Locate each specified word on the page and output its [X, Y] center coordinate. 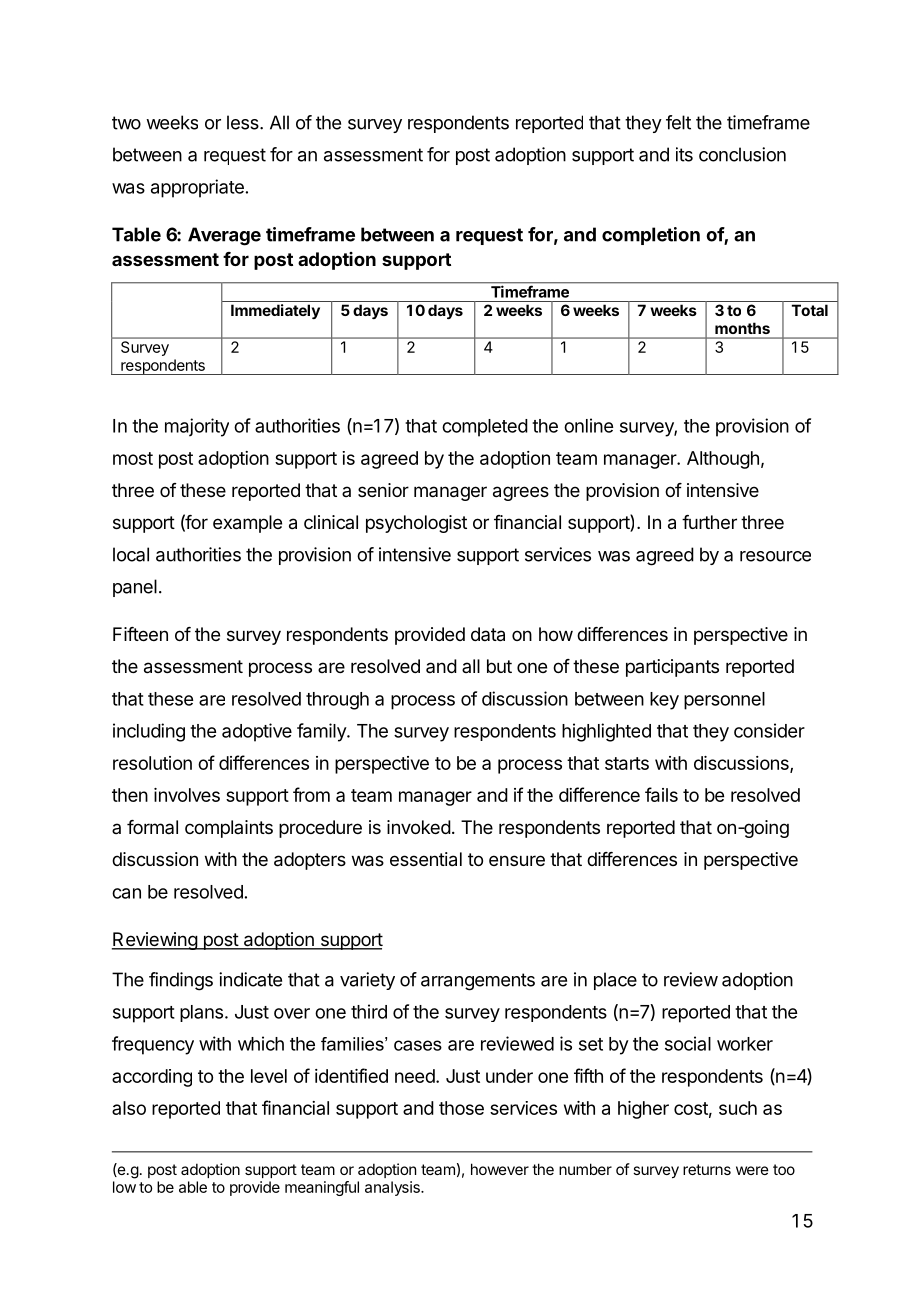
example [247, 524]
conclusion [742, 154]
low [124, 1187]
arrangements [478, 982]
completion [651, 236]
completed [485, 428]
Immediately [275, 311]
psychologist [416, 524]
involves [187, 795]
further [709, 522]
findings [181, 981]
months [742, 328]
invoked [419, 827]
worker [745, 1044]
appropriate [197, 188]
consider [769, 730]
